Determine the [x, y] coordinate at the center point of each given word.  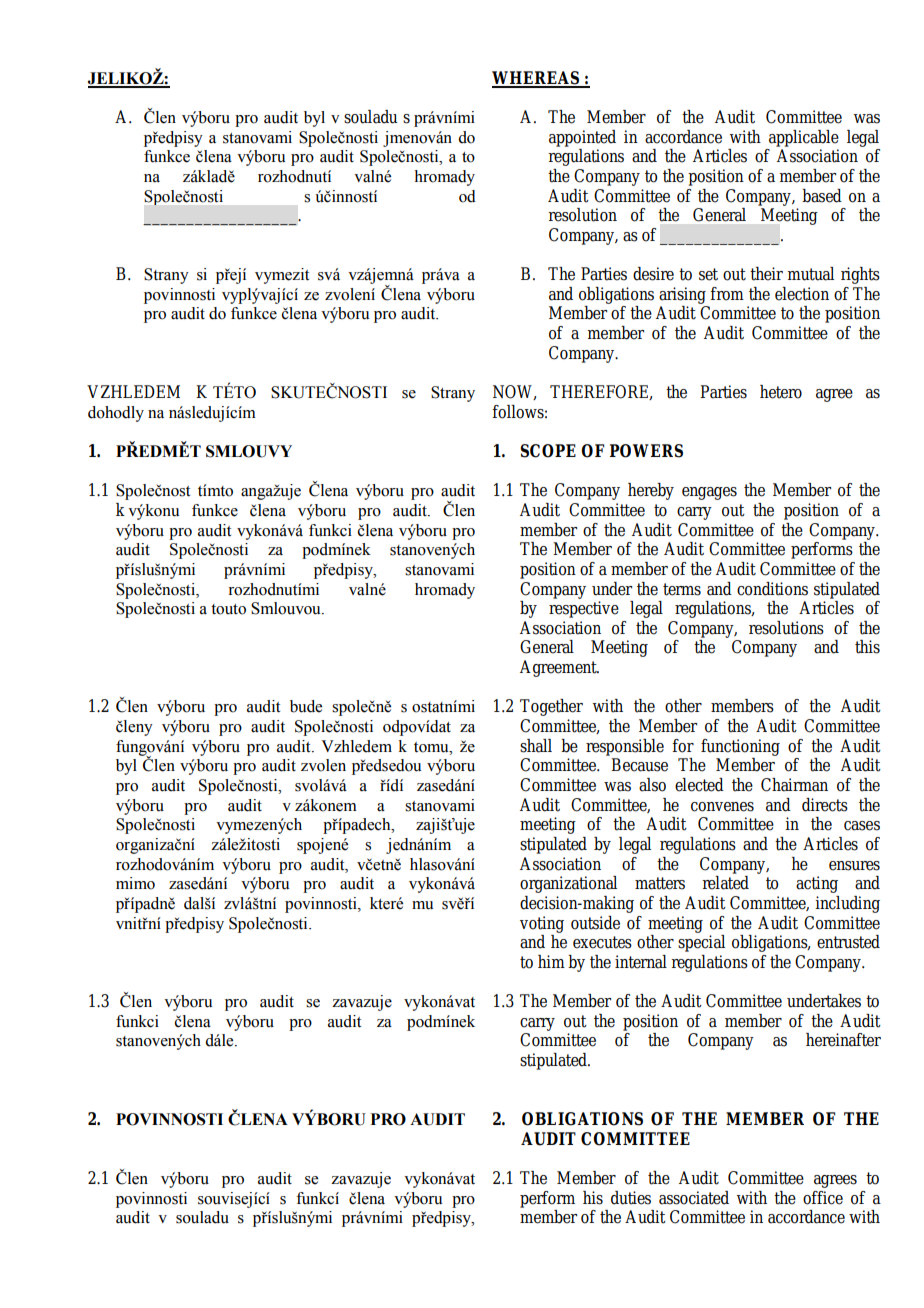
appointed [582, 138]
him [551, 961]
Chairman [794, 785]
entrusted [848, 942]
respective [584, 609]
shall [536, 746]
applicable [804, 138]
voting [542, 924]
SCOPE [548, 451]
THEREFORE [600, 392]
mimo [135, 883]
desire [653, 274]
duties [631, 1198]
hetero [781, 392]
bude [306, 706]
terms [682, 589]
